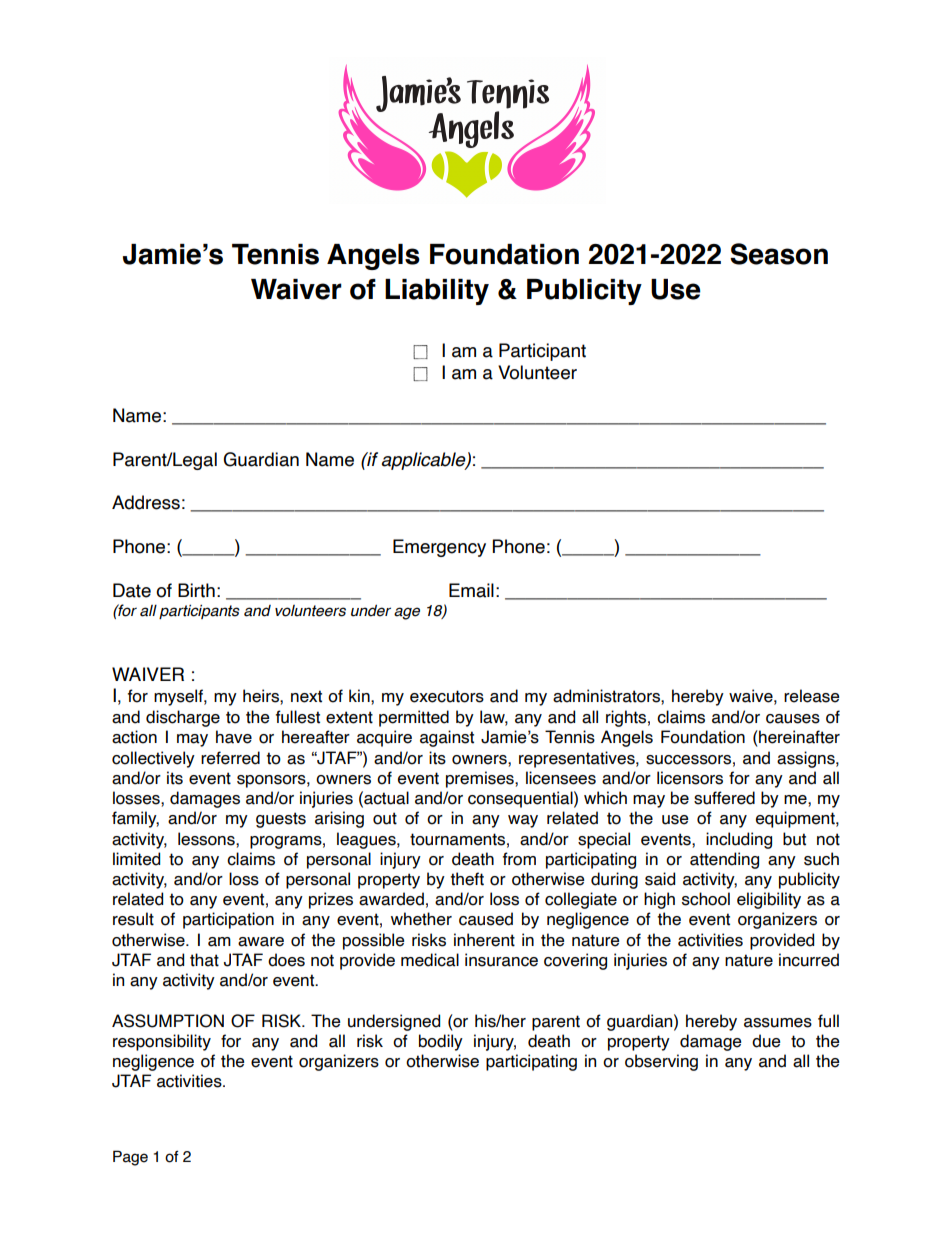  I want to click on bodily, so click(441, 1042).
